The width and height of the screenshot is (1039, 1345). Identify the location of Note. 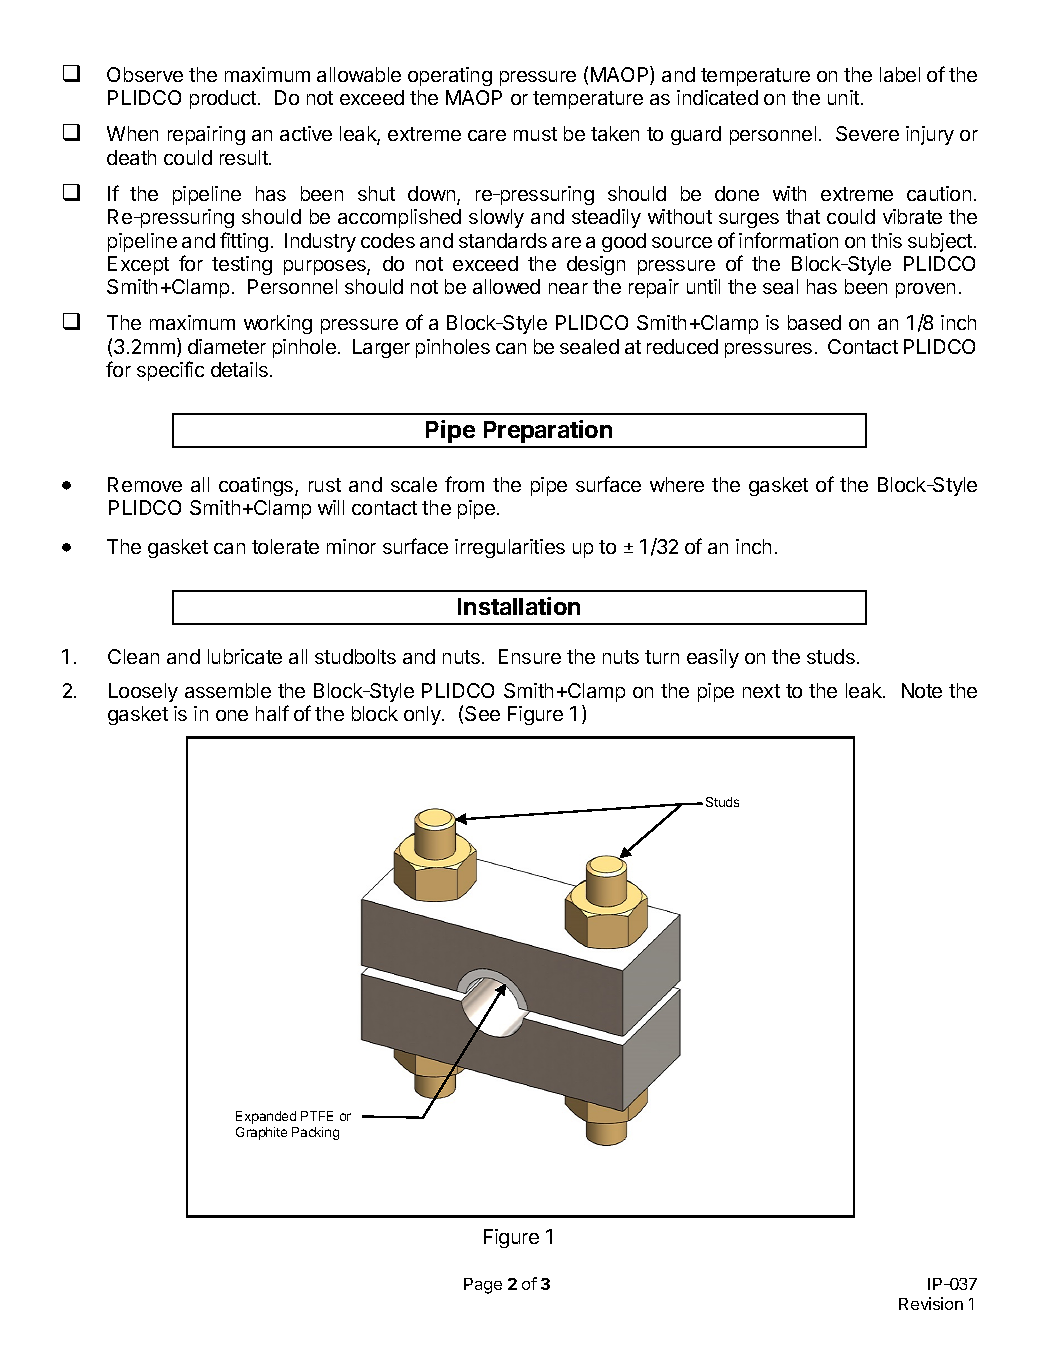
(922, 690).
